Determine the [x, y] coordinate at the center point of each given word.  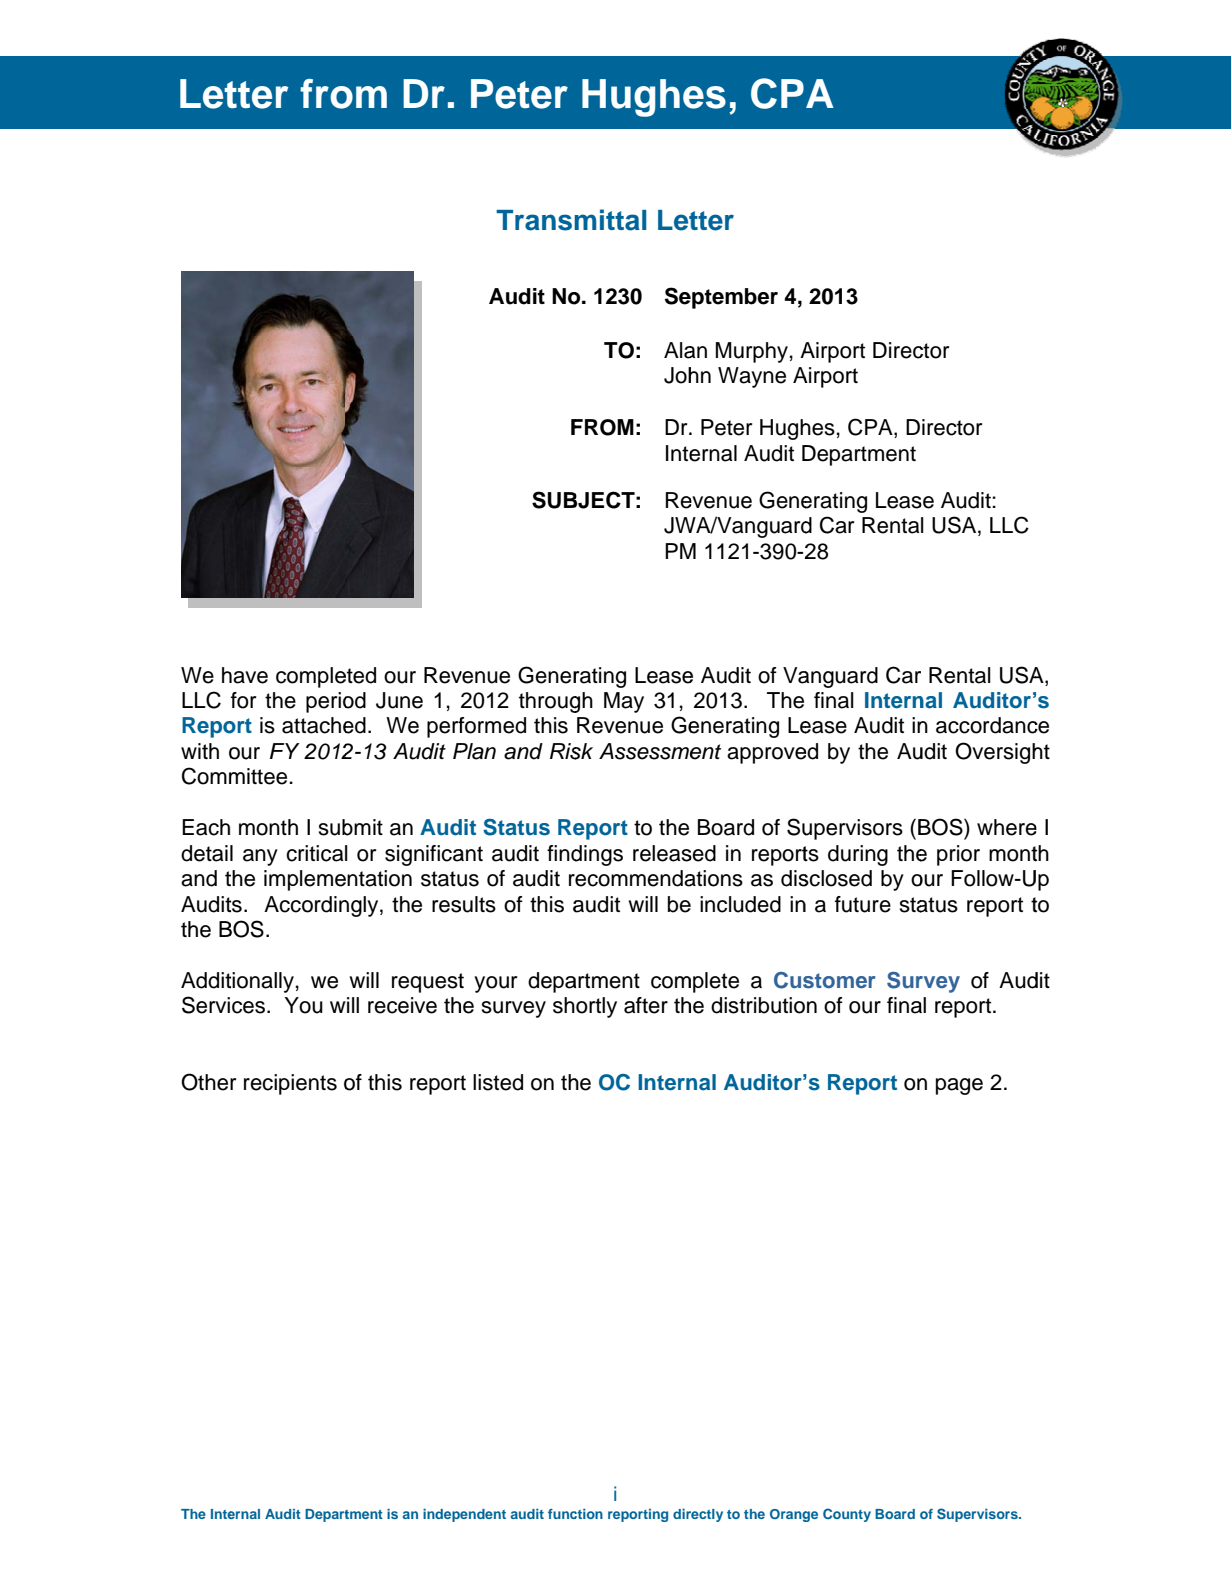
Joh [681, 375]
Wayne [752, 377]
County [847, 1515]
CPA [871, 428]
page [959, 1086]
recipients [290, 1084]
